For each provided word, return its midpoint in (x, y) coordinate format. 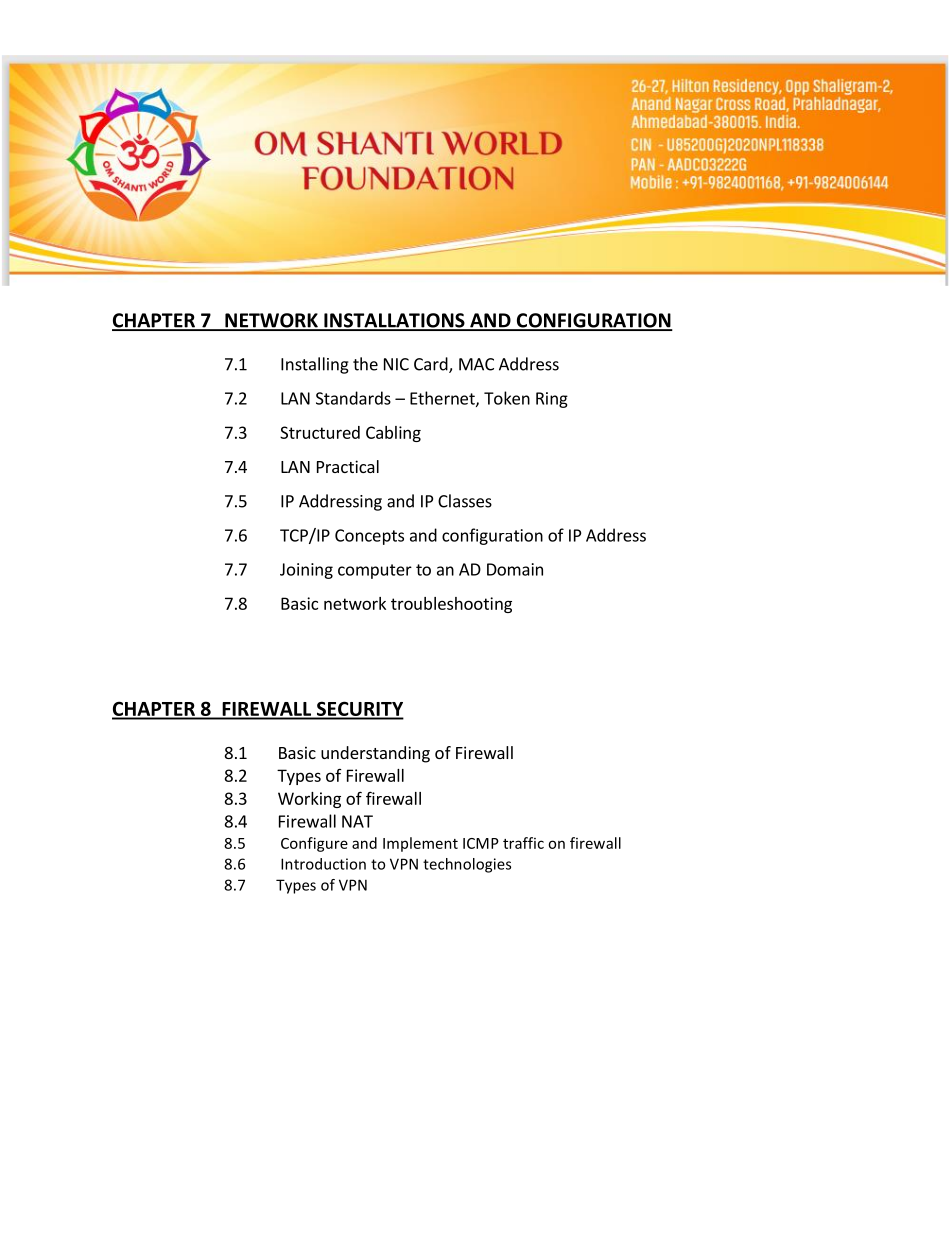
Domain (515, 569)
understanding (375, 754)
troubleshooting (451, 605)
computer (375, 571)
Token (507, 398)
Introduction (323, 864)
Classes (465, 501)
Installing (315, 365)
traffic (523, 843)
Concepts (369, 537)
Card (432, 365)
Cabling (393, 434)
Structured (320, 432)
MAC (476, 364)
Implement (420, 844)
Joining (306, 571)
